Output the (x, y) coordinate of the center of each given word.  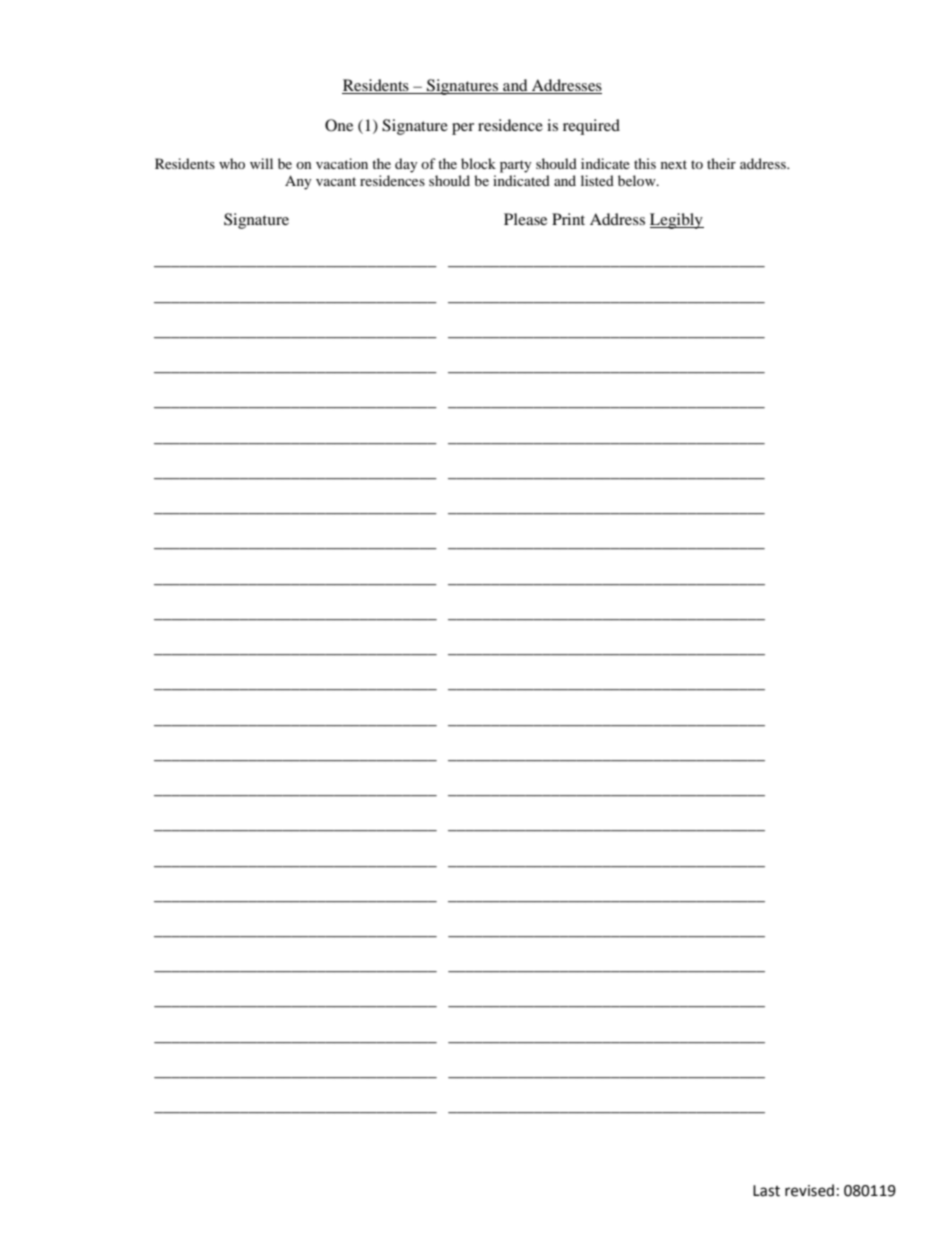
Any (298, 182)
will (261, 163)
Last (766, 1191)
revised (809, 1190)
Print (568, 219)
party (516, 166)
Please (525, 219)
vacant (336, 181)
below (638, 180)
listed (597, 180)
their (721, 163)
